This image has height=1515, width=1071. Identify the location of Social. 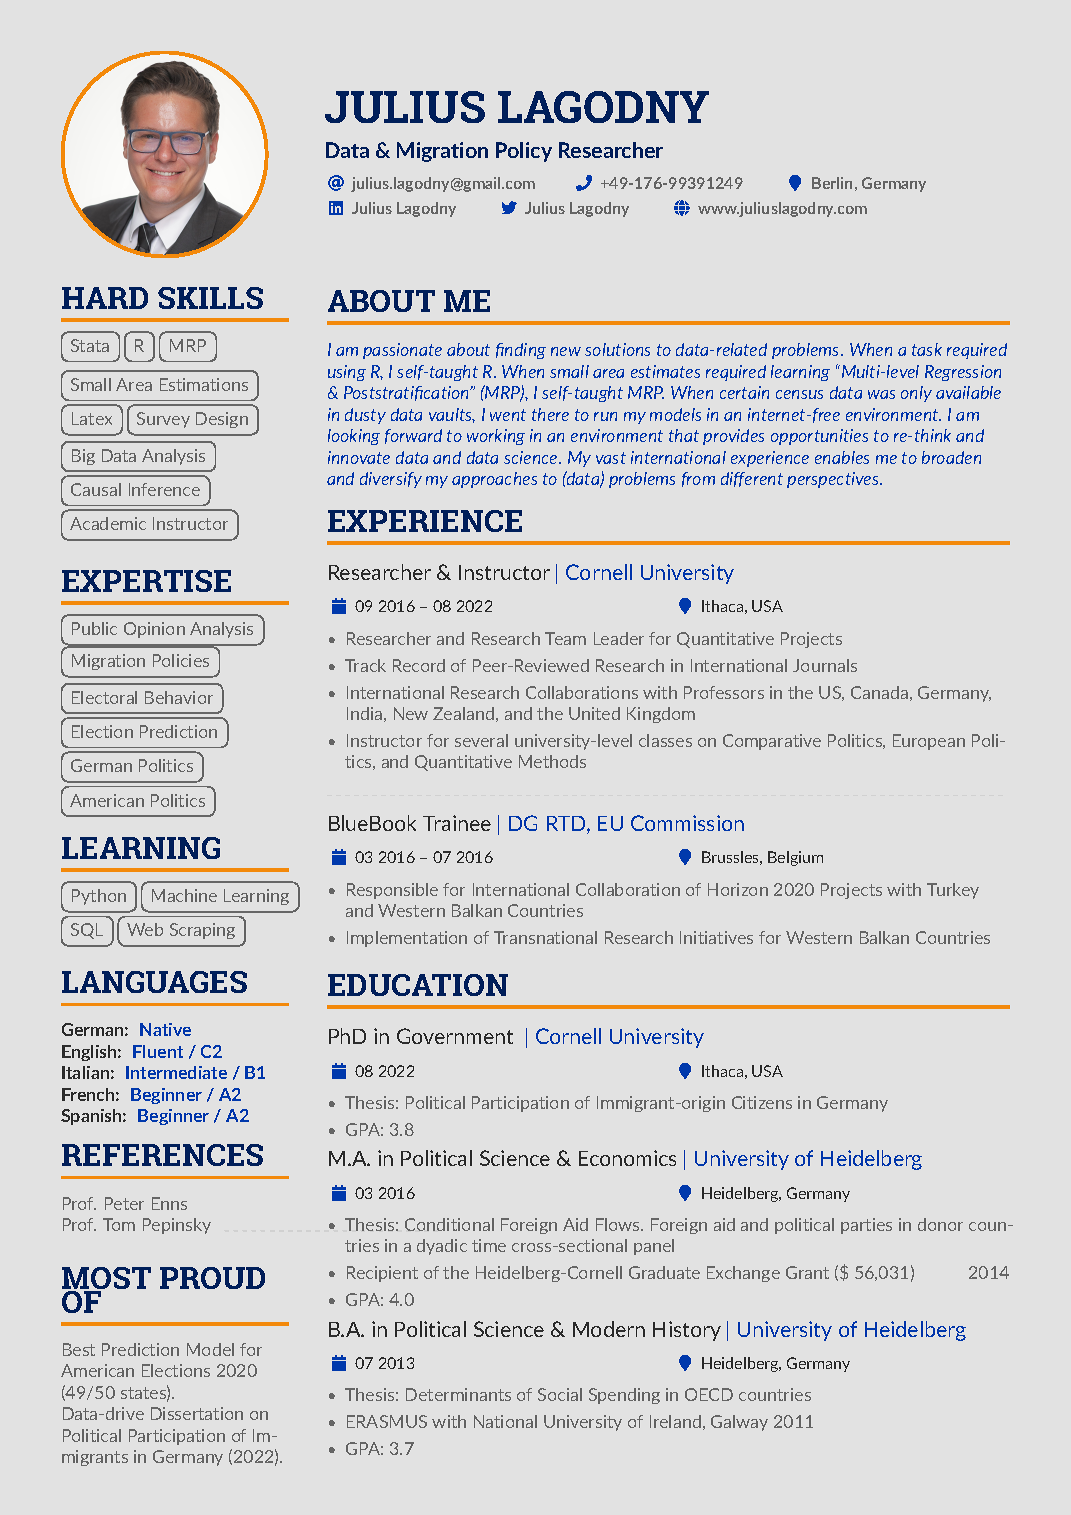
(560, 1394).
